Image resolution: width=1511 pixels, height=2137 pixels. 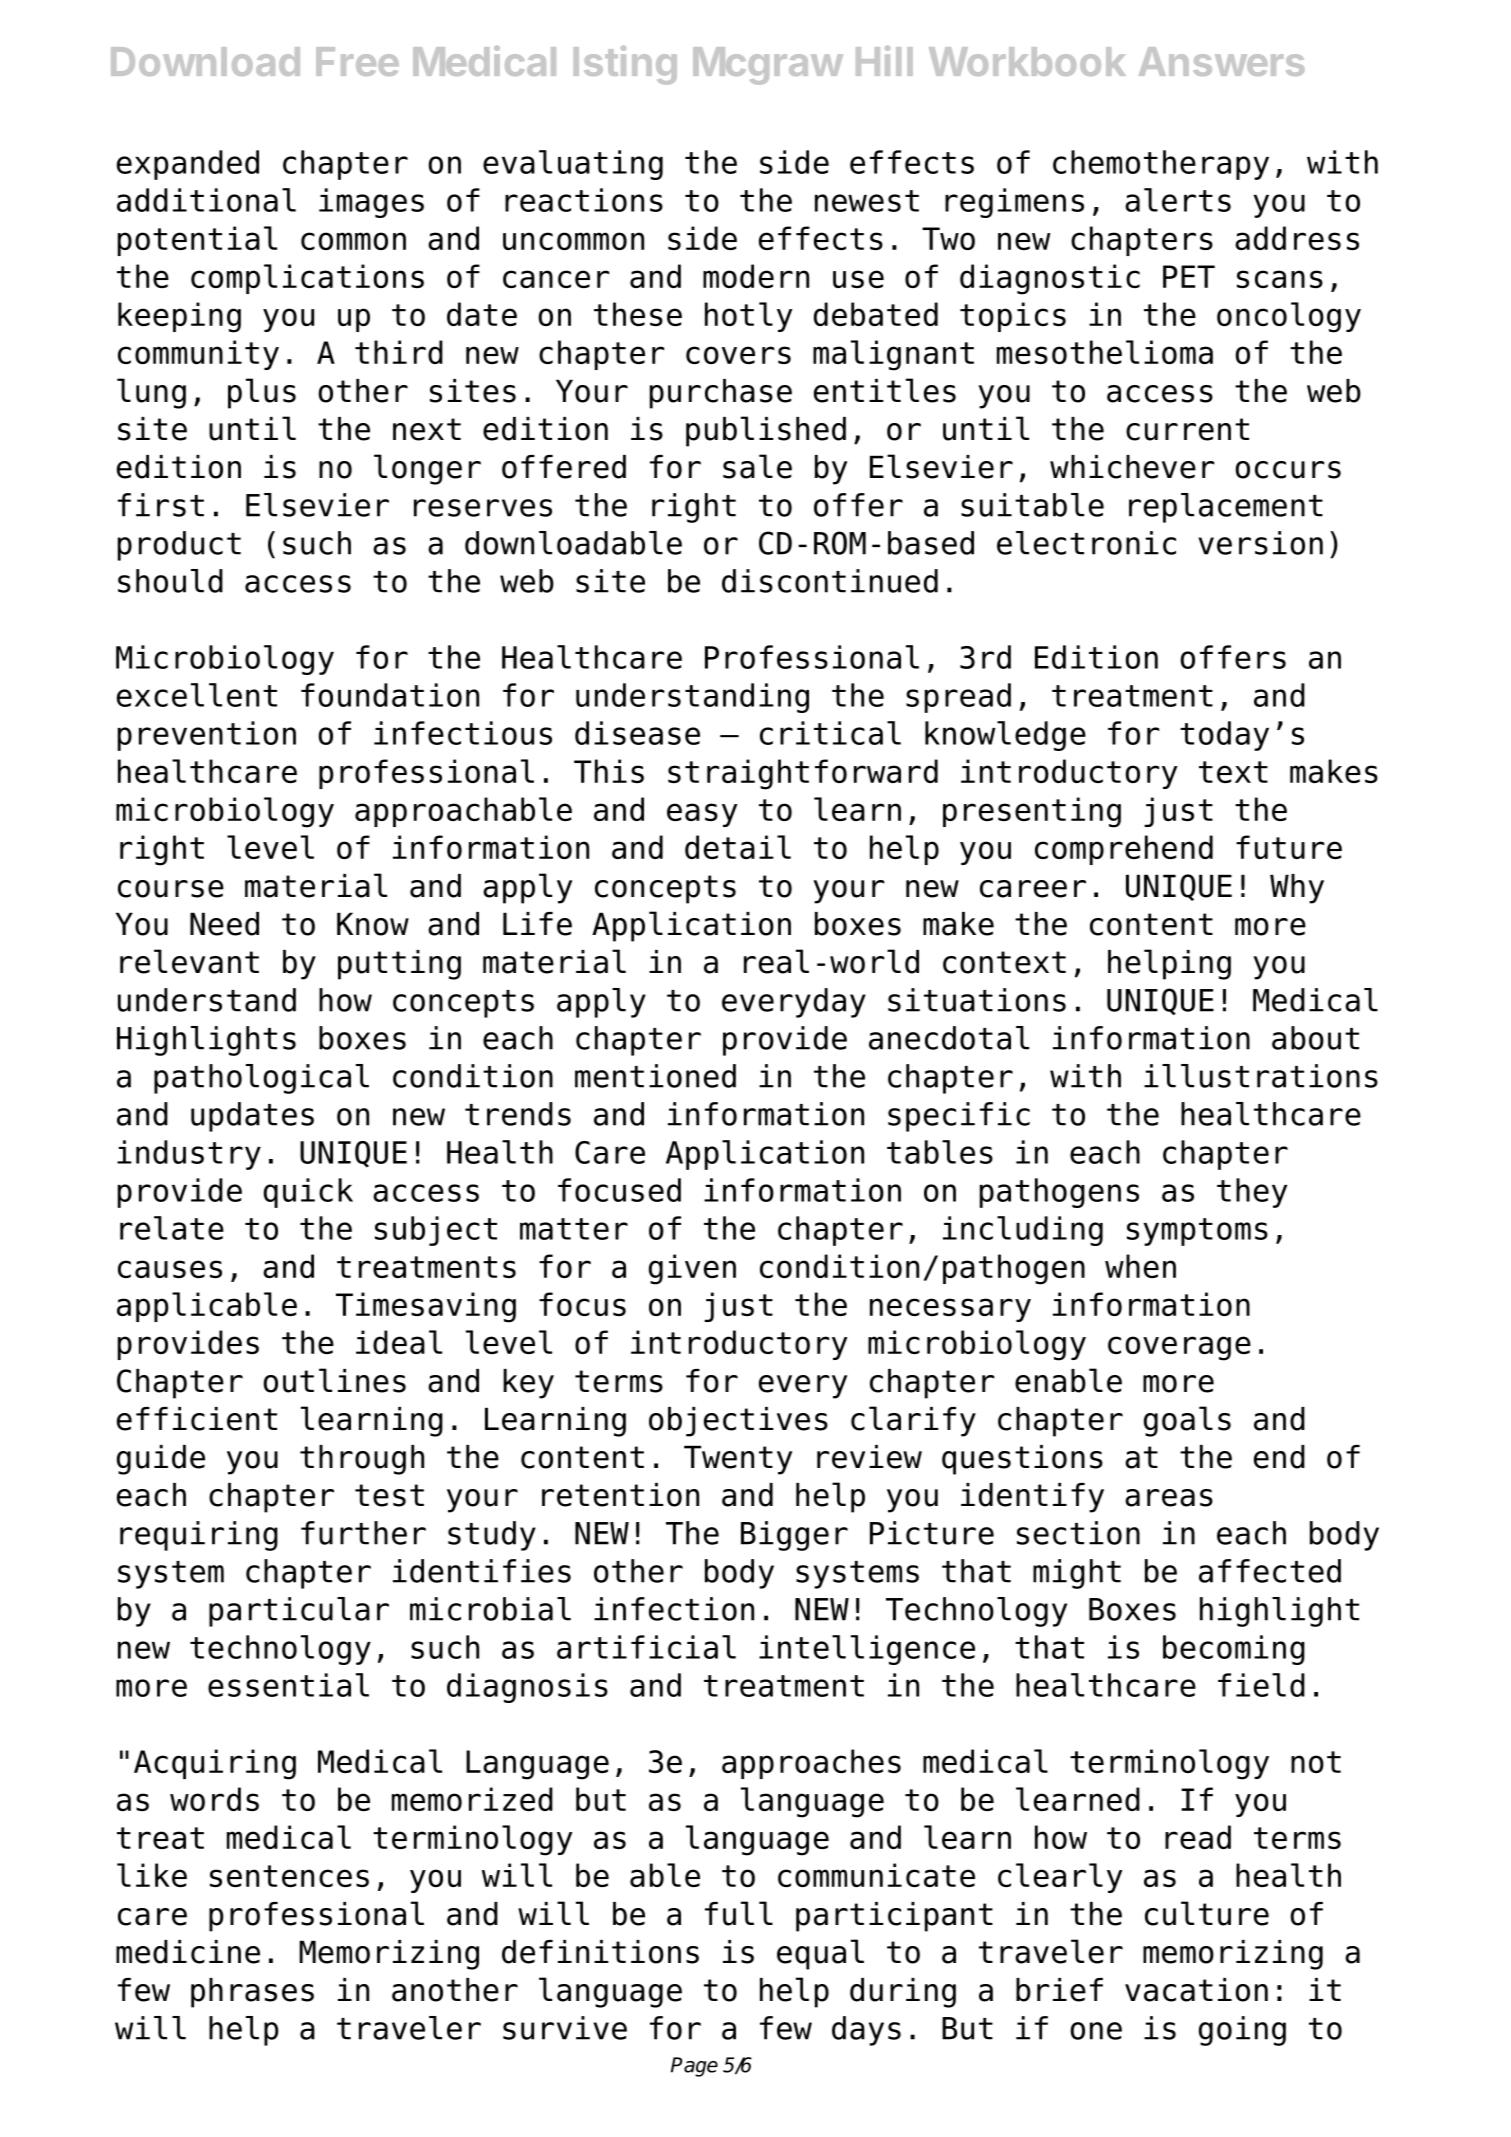 What do you see at coordinates (694, 2067) in the screenshot?
I see `Page` at bounding box center [694, 2067].
